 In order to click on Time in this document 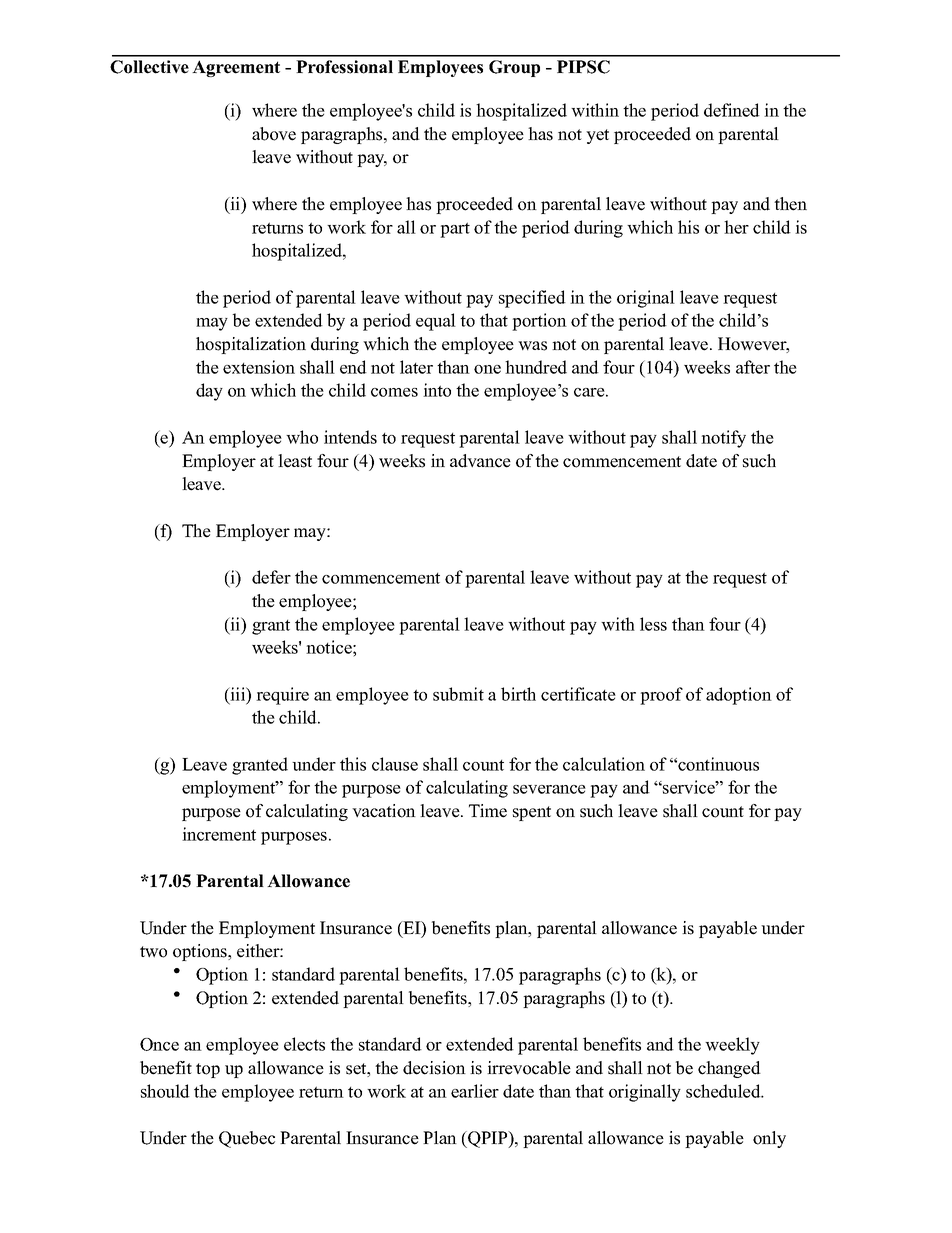, I will do `click(488, 811)`.
